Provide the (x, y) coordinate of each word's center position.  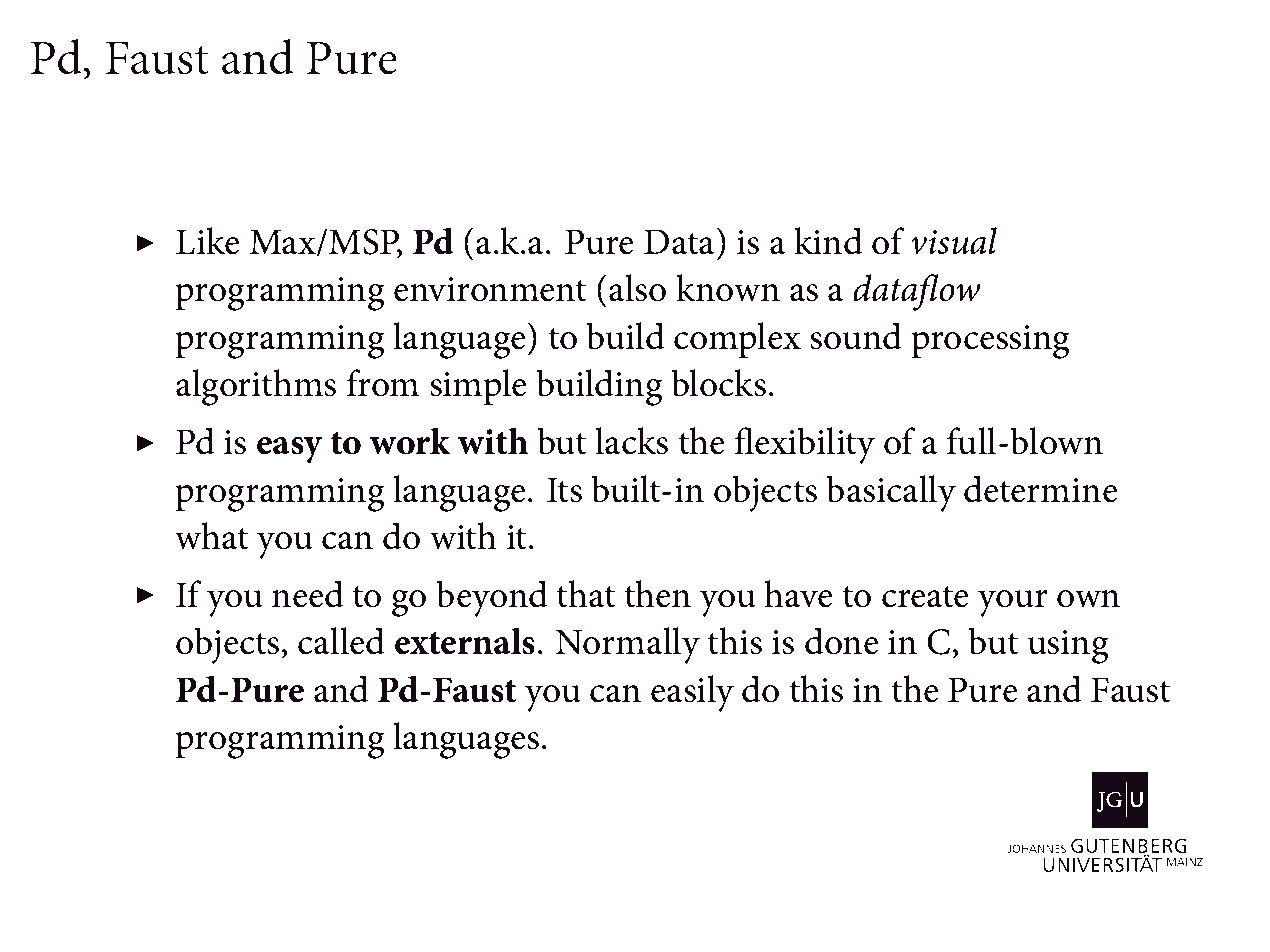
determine (1040, 489)
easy (289, 450)
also (637, 288)
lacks (631, 441)
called (341, 641)
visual (954, 241)
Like (207, 241)
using (1068, 647)
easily (692, 693)
